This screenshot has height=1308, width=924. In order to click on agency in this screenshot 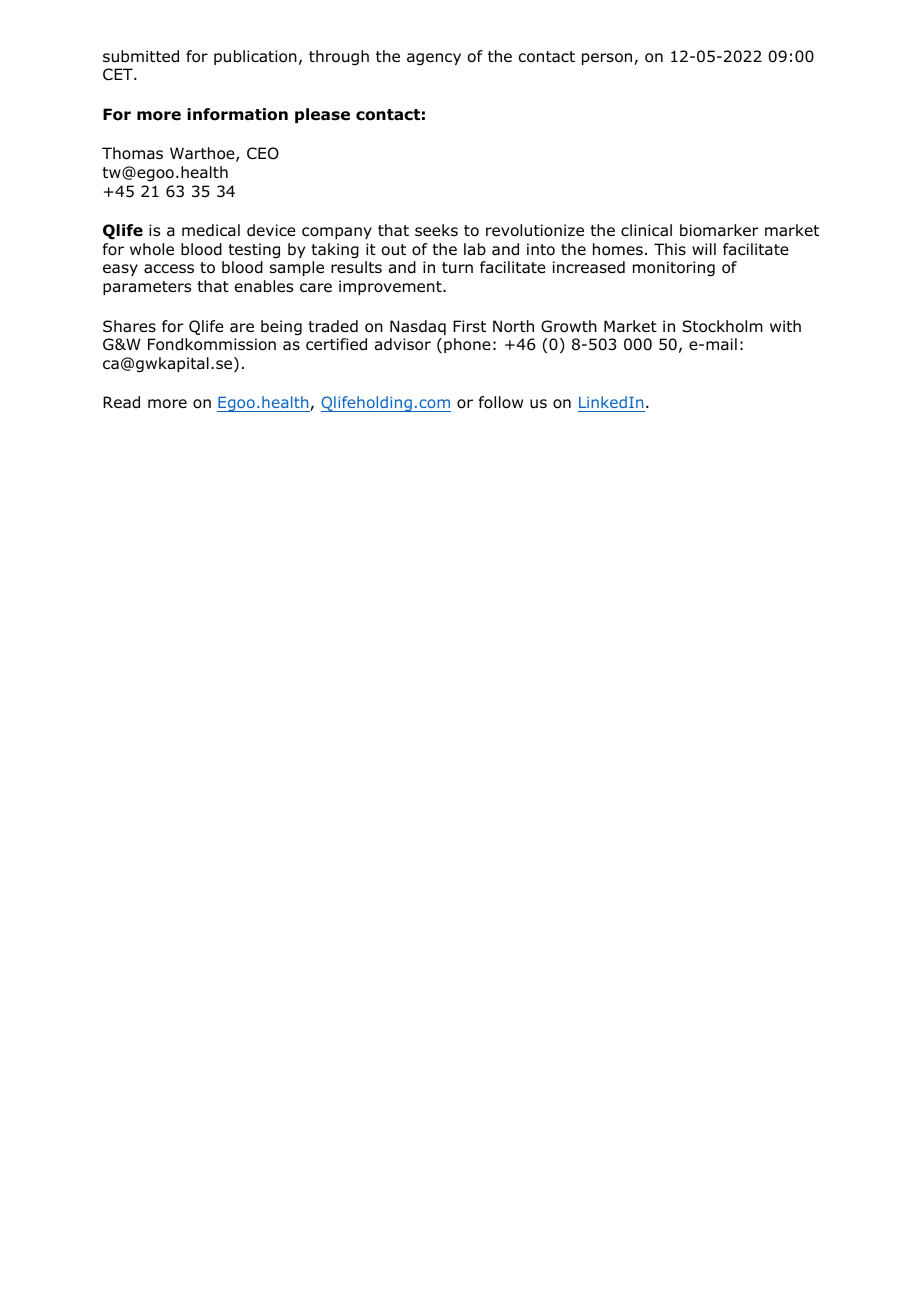, I will do `click(434, 59)`.
